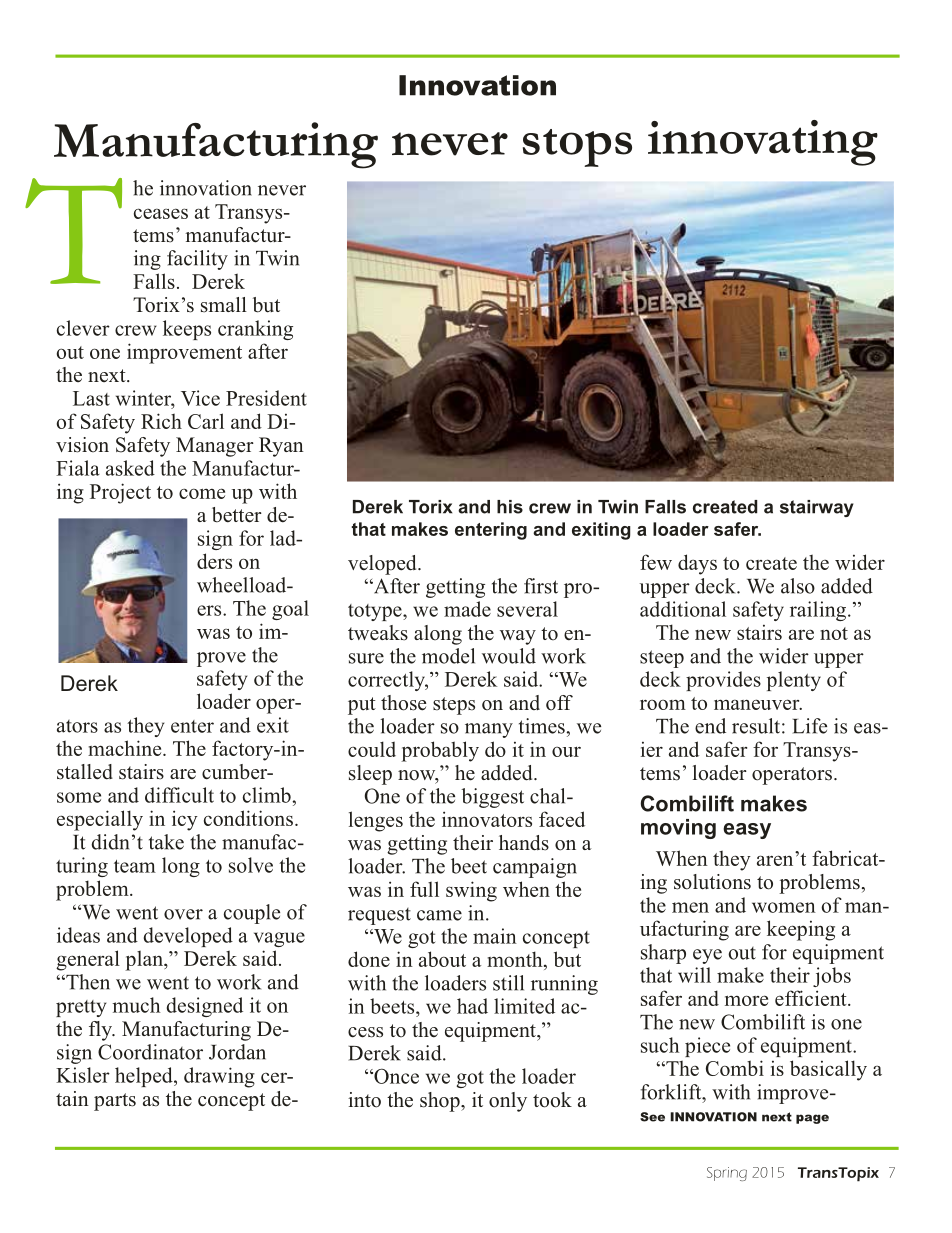 Image resolution: width=952 pixels, height=1233 pixels. I want to click on goal, so click(290, 610).
